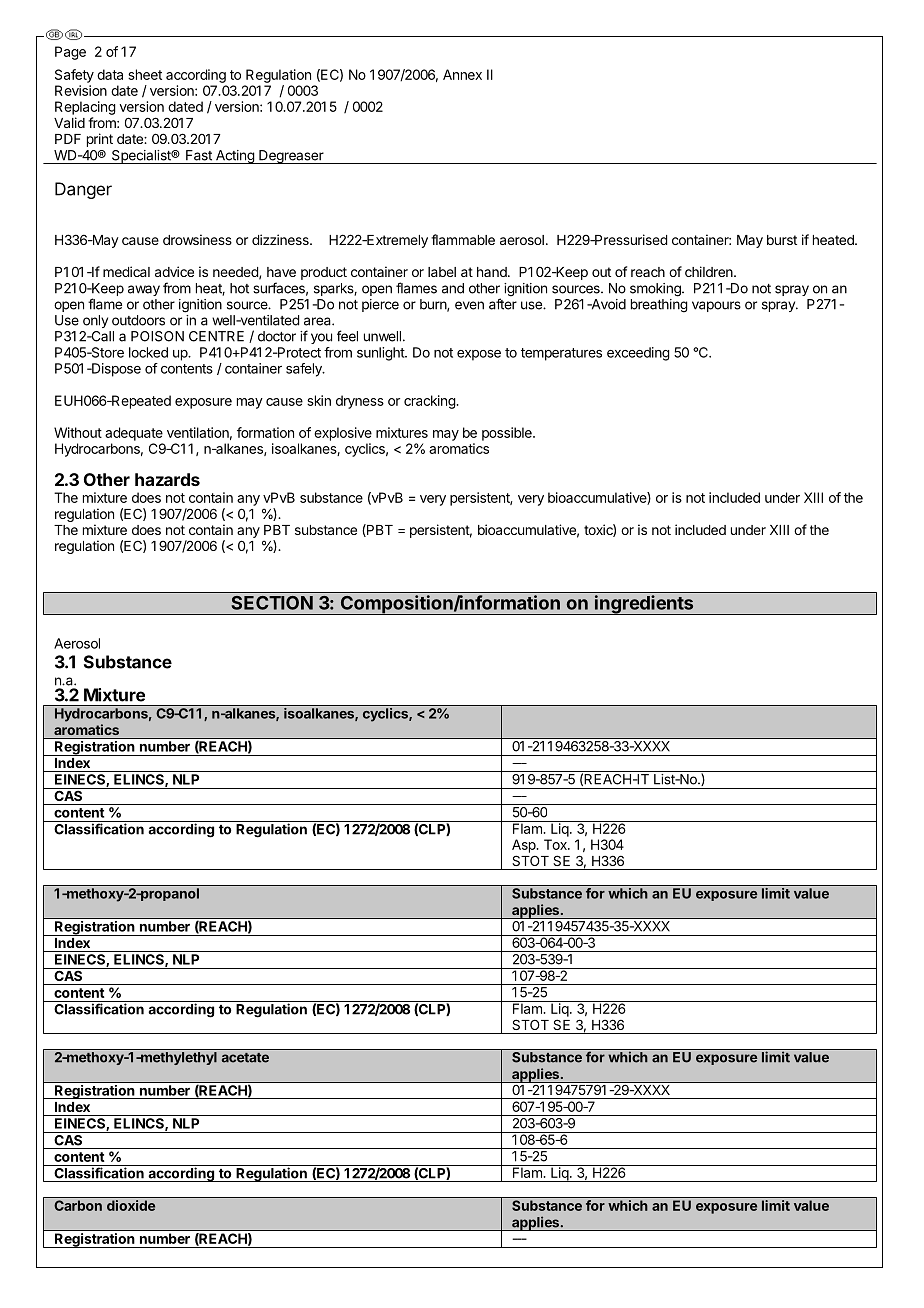 The image size is (924, 1308). What do you see at coordinates (710, 271) in the document?
I see `children` at bounding box center [710, 271].
